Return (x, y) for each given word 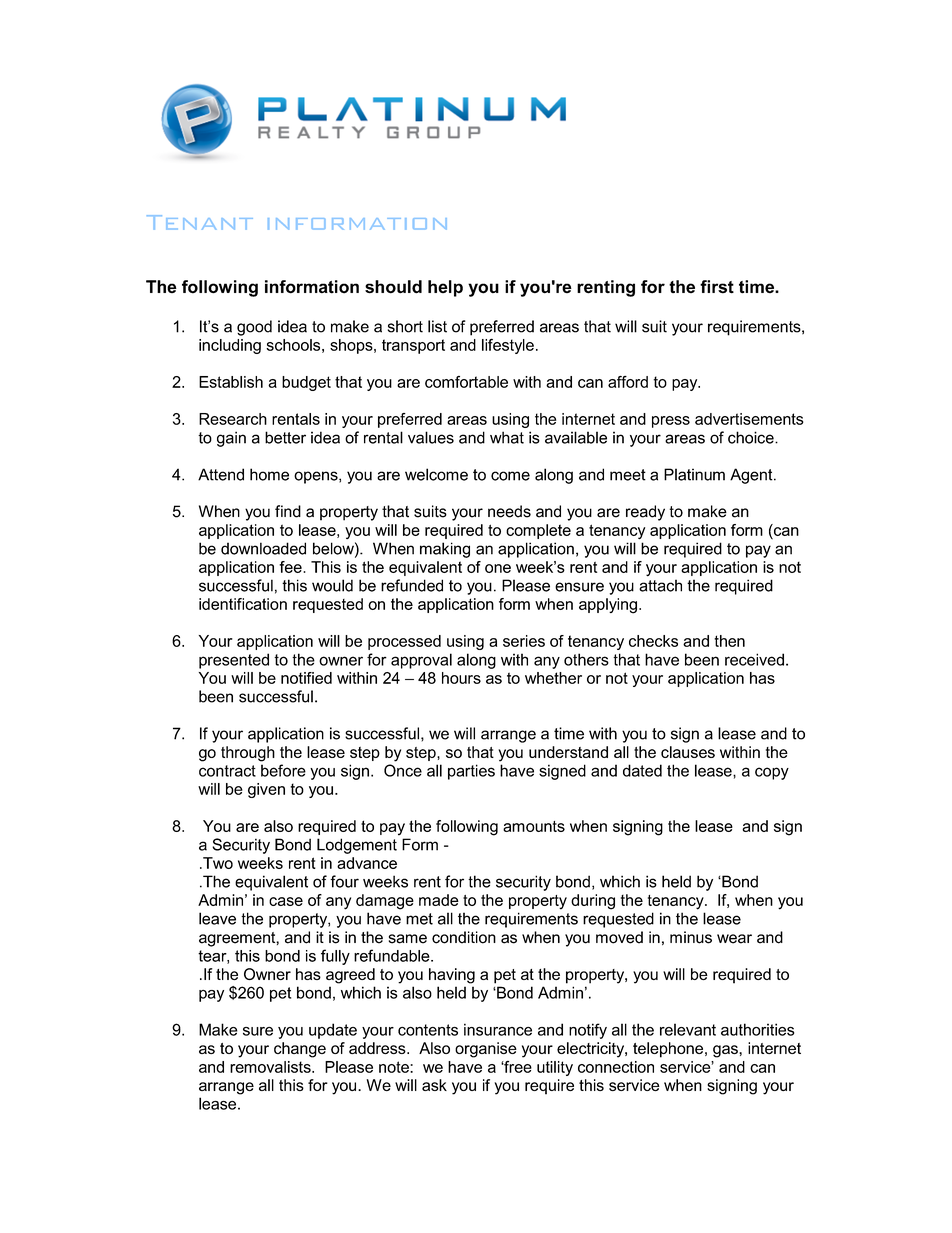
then (729, 641)
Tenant (200, 222)
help (445, 288)
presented (234, 661)
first (717, 287)
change (300, 1050)
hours (461, 678)
